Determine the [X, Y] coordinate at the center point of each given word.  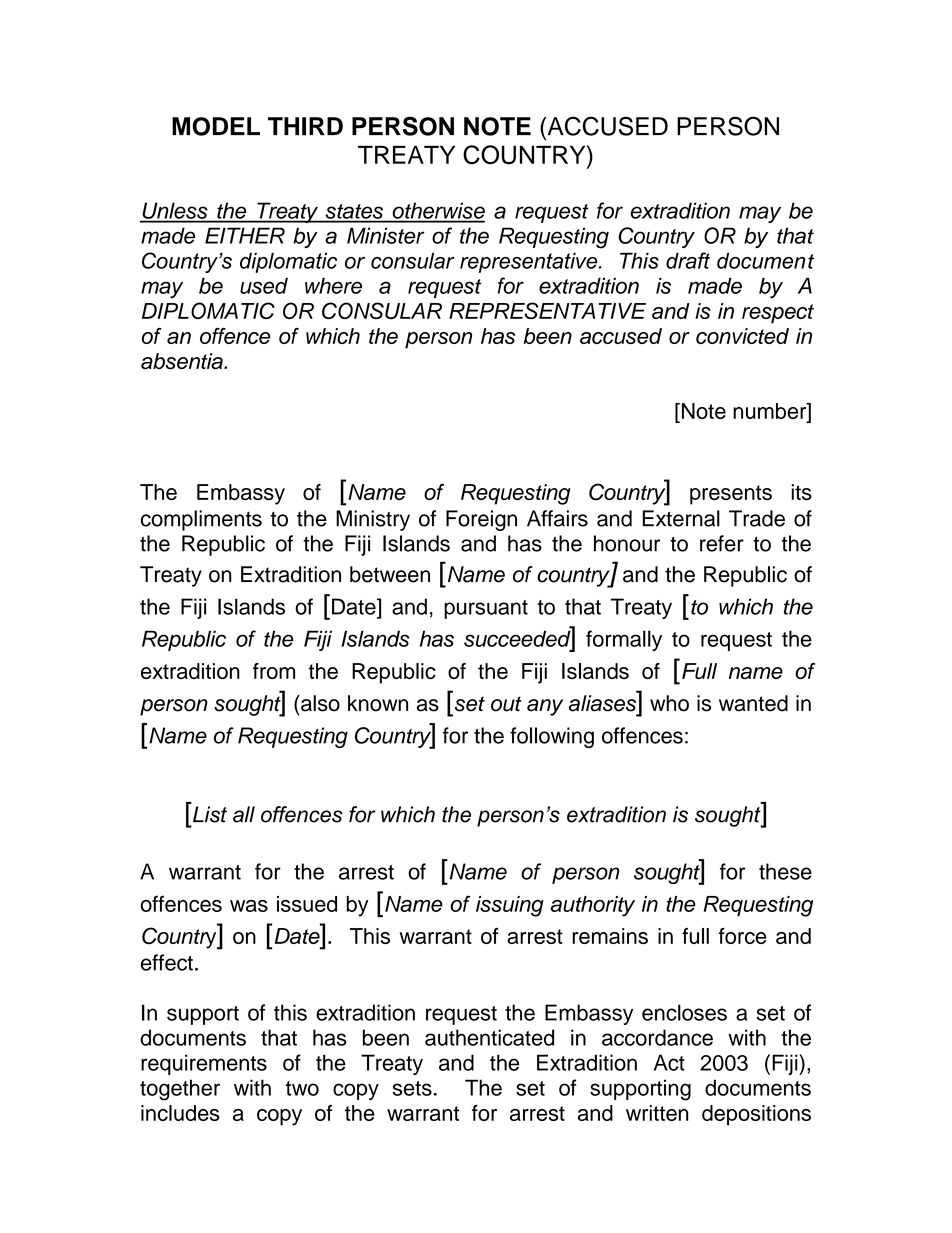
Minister [386, 235]
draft [688, 260]
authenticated [489, 1037]
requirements [204, 1064]
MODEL [216, 126]
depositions [756, 1115]
